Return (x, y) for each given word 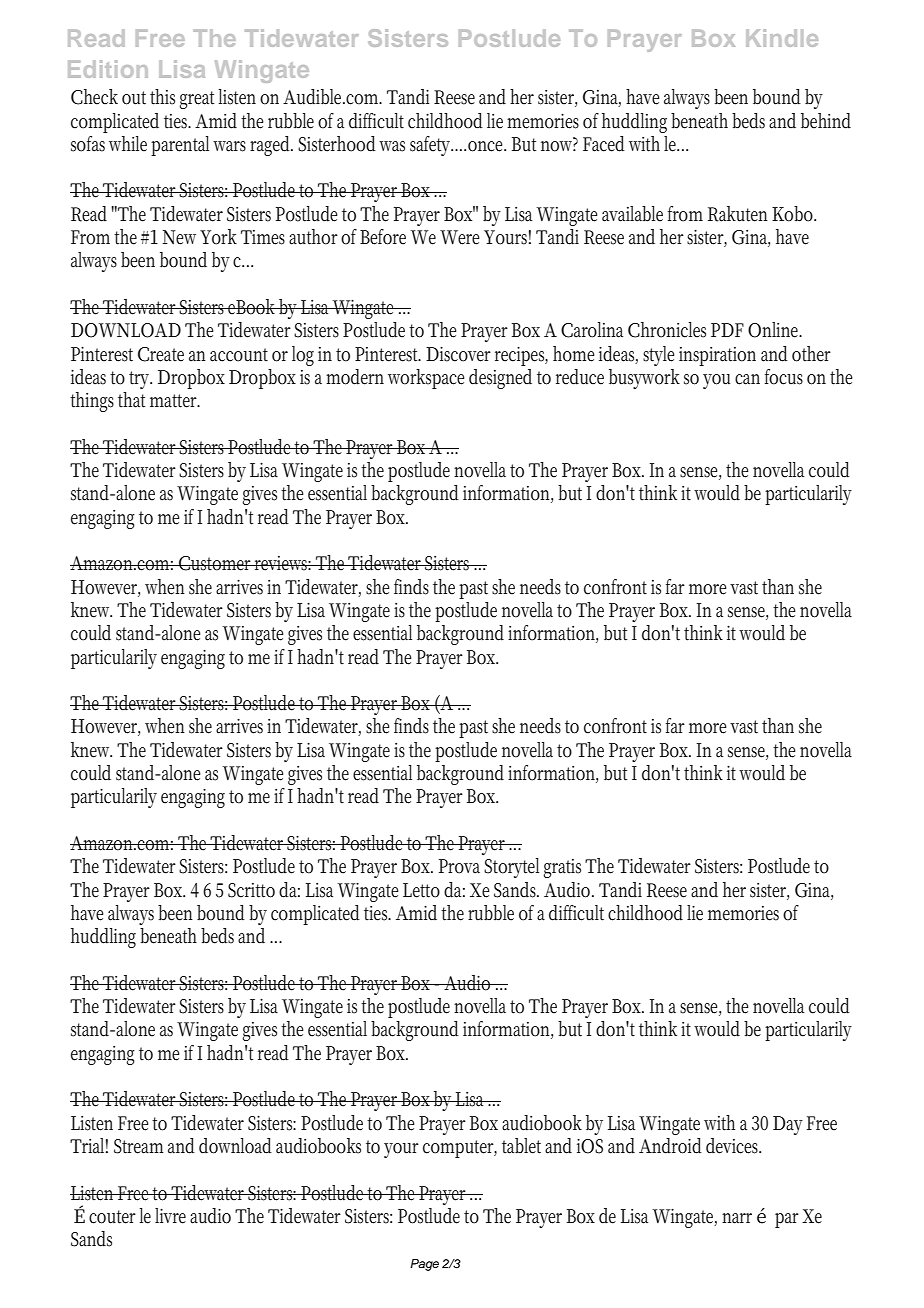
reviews (282, 563)
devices (733, 1146)
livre (170, 1216)
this (162, 97)
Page (424, 1265)
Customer (215, 563)
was (392, 146)
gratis (562, 868)
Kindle (782, 38)
